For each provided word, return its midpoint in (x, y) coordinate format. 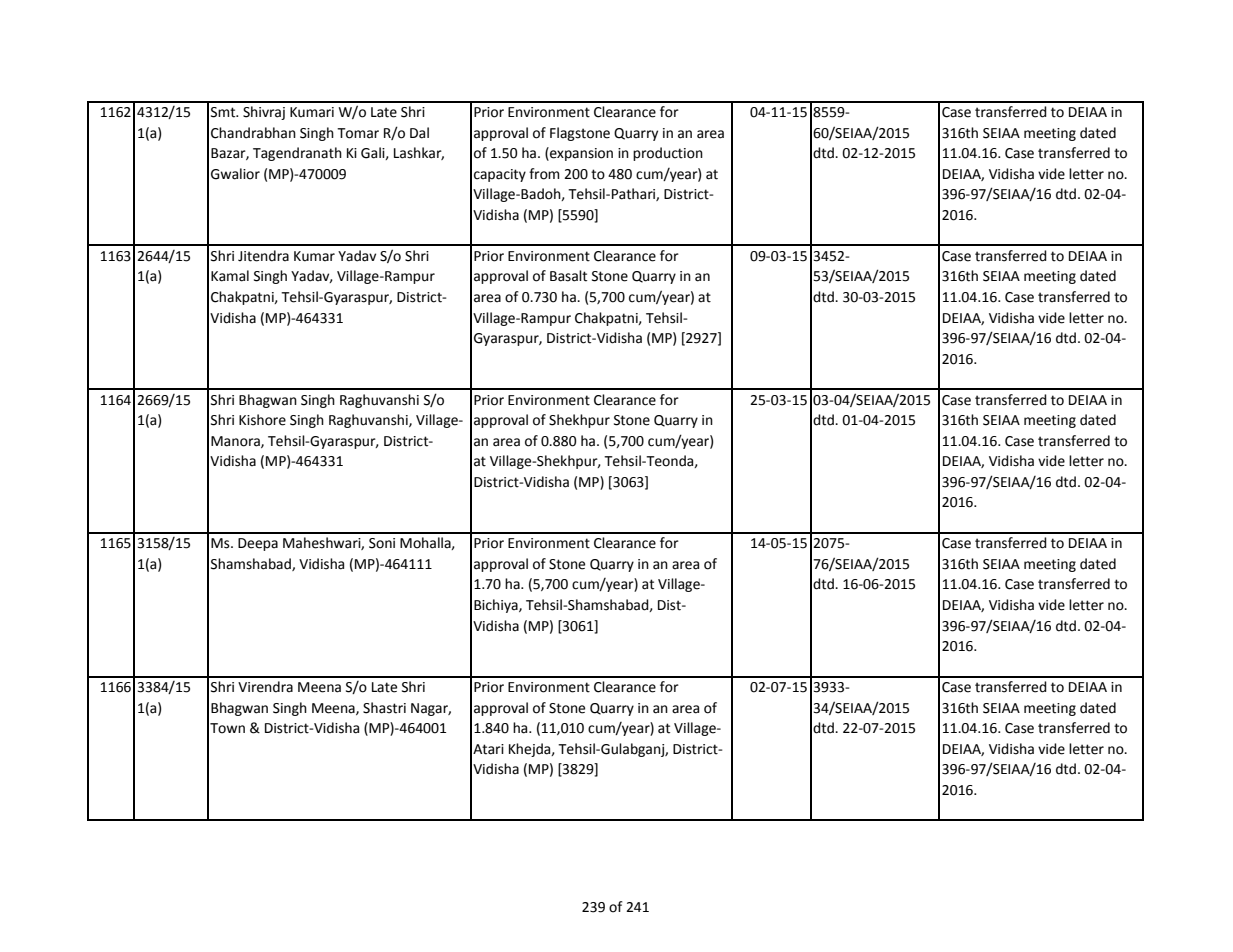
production (668, 154)
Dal (419, 133)
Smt (224, 112)
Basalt (568, 276)
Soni (382, 543)
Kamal (230, 276)
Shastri (384, 708)
